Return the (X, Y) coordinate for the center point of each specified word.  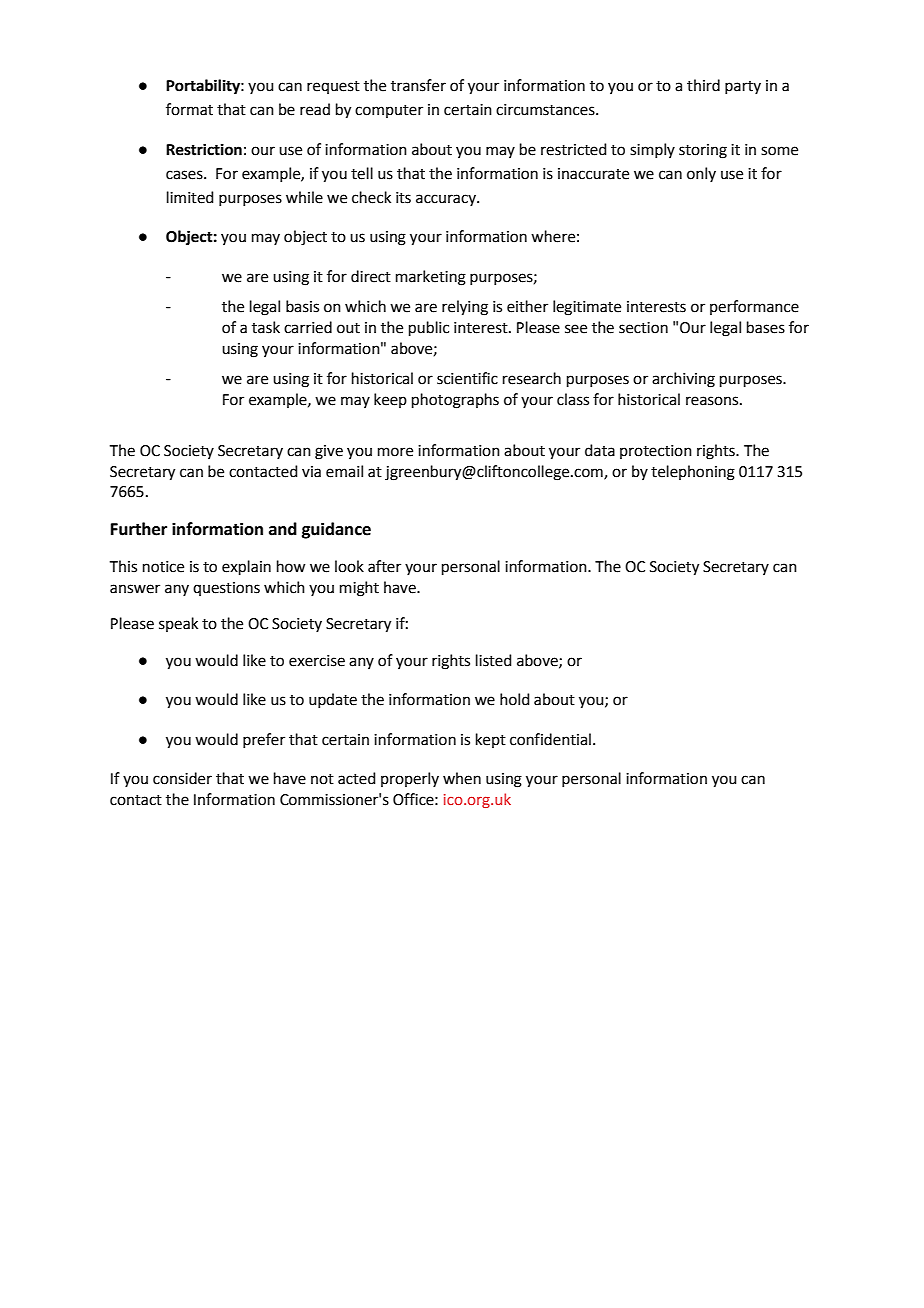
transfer (418, 85)
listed (494, 660)
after (384, 566)
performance (754, 307)
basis (302, 306)
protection (656, 452)
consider (182, 778)
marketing (431, 278)
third (703, 85)
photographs (455, 401)
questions (226, 589)
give (329, 452)
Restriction (204, 149)
